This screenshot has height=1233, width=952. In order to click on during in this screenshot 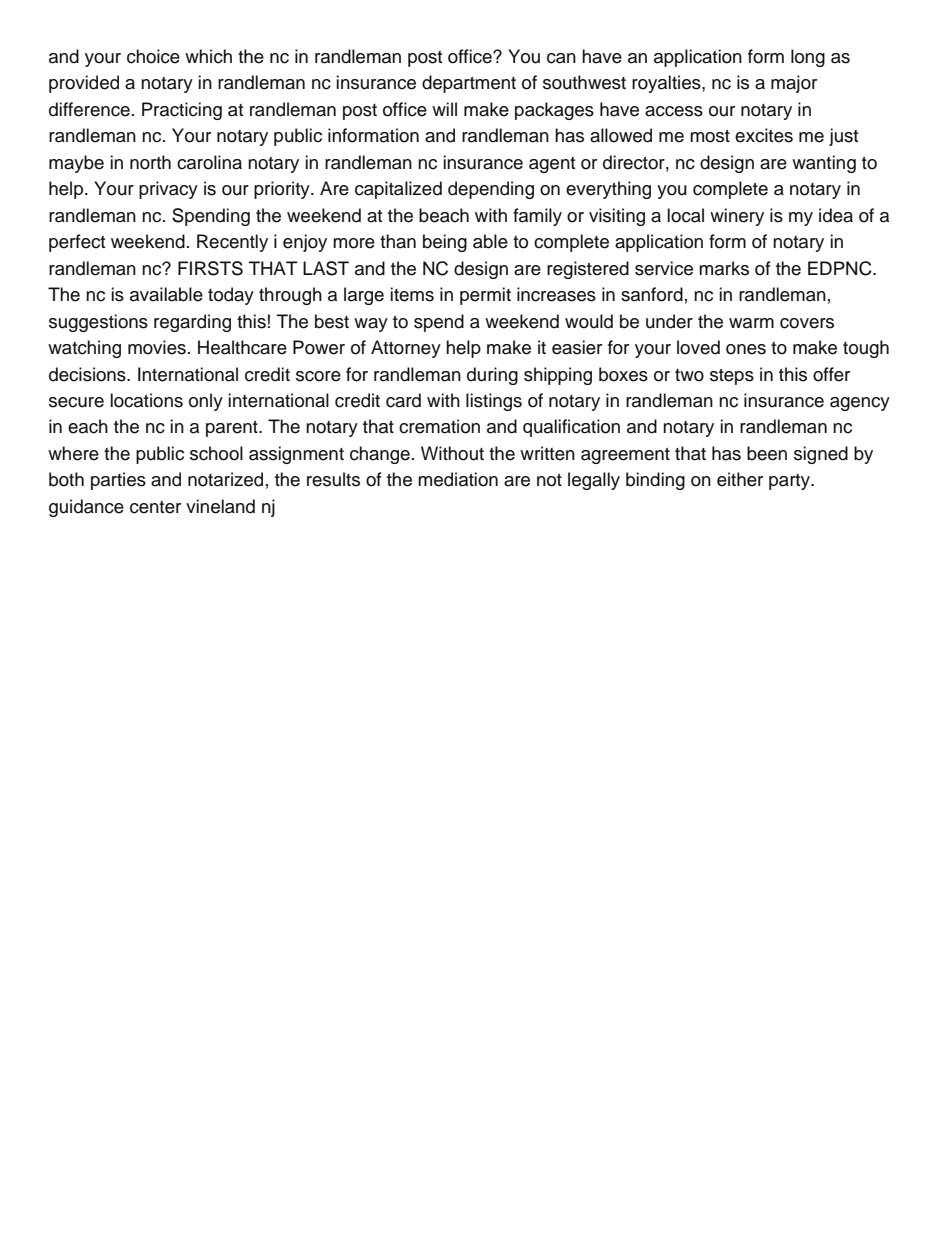, I will do `click(492, 376)`.
